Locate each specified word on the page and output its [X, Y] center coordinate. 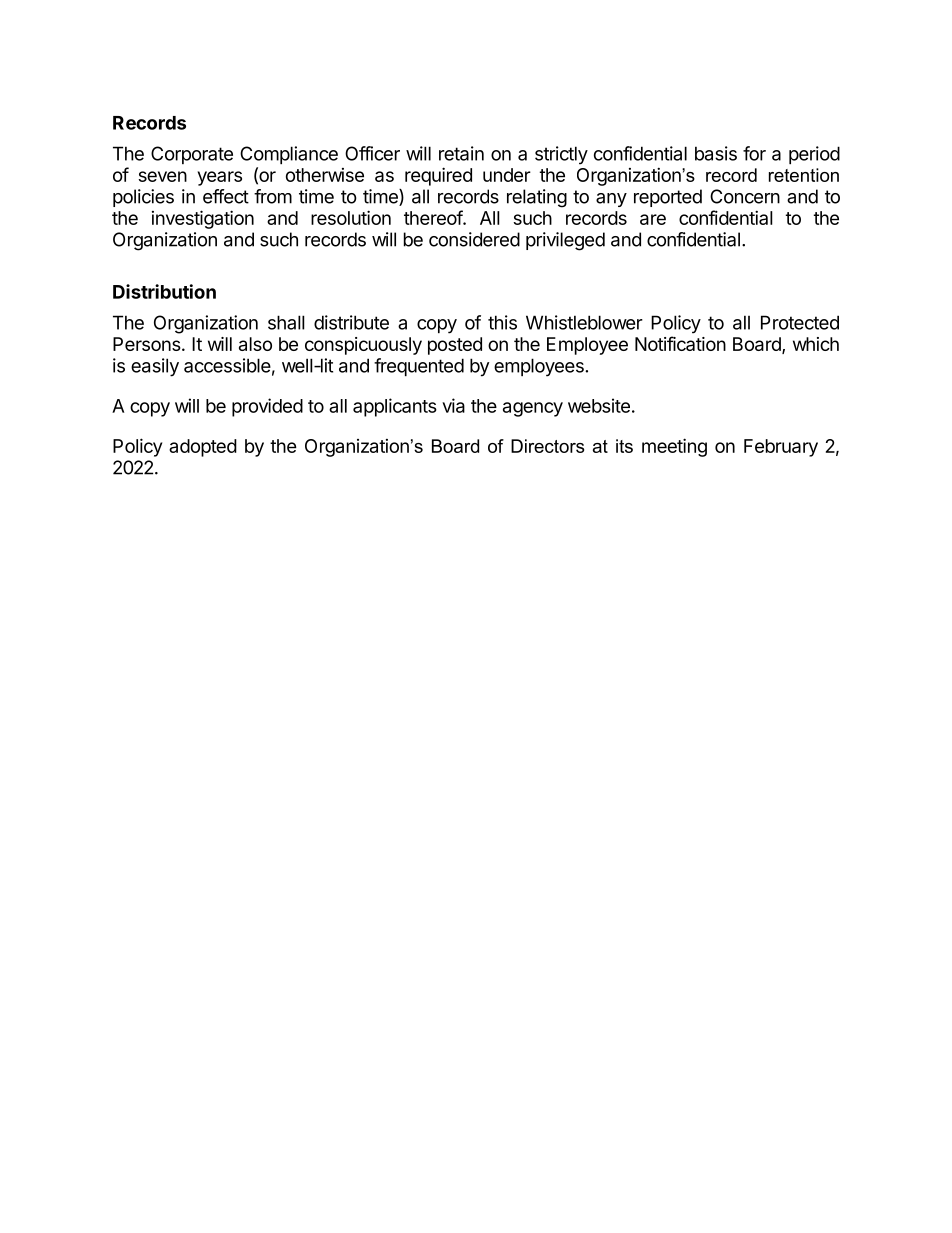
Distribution [164, 291]
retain [461, 153]
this [502, 322]
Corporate [192, 155]
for [754, 153]
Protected [800, 322]
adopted [203, 448]
